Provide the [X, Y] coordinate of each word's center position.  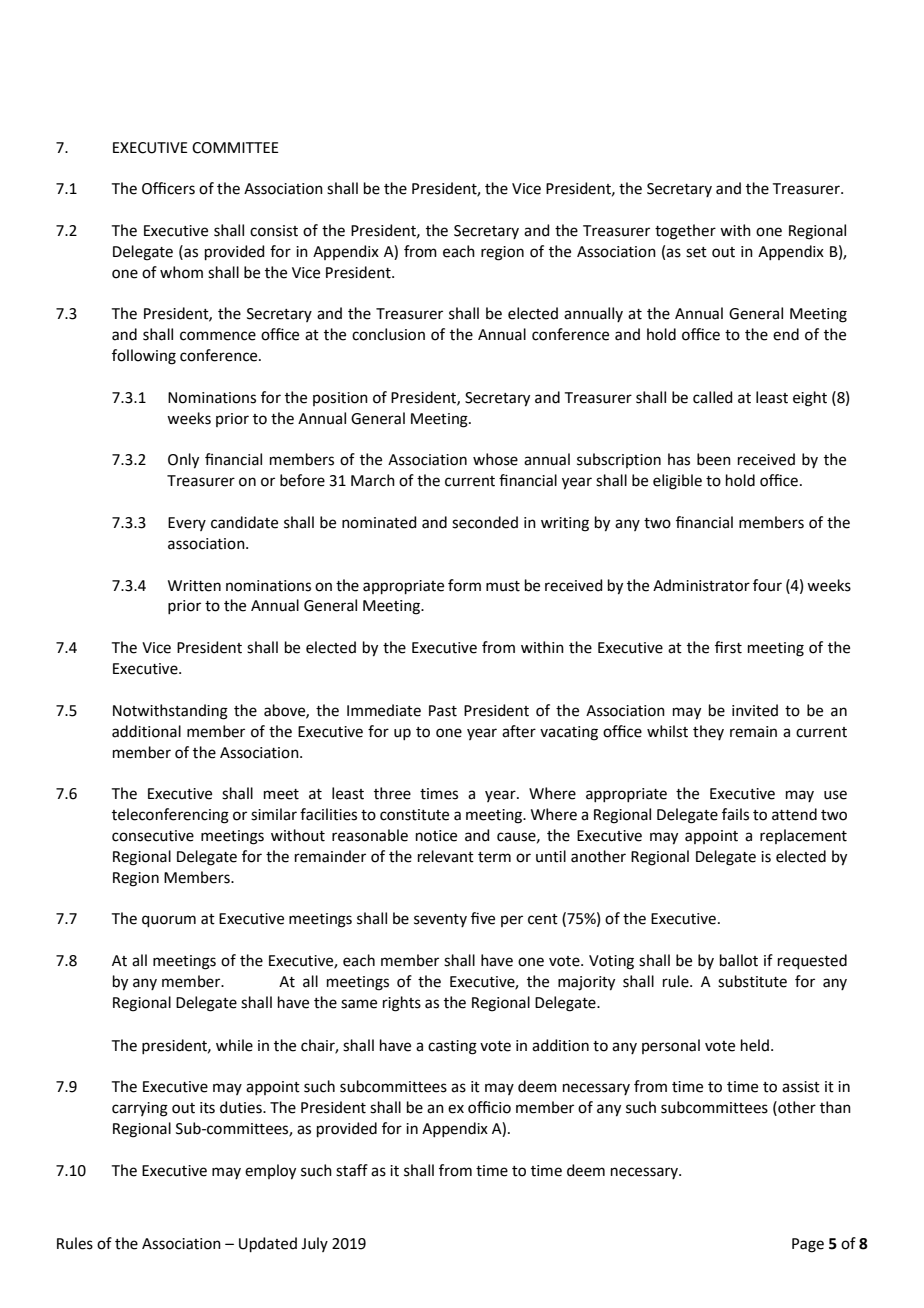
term [494, 857]
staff [352, 1170]
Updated [268, 1244]
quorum [169, 921]
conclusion [388, 334]
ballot [739, 960]
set [696, 252]
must [503, 586]
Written [194, 586]
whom [181, 272]
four [767, 585]
